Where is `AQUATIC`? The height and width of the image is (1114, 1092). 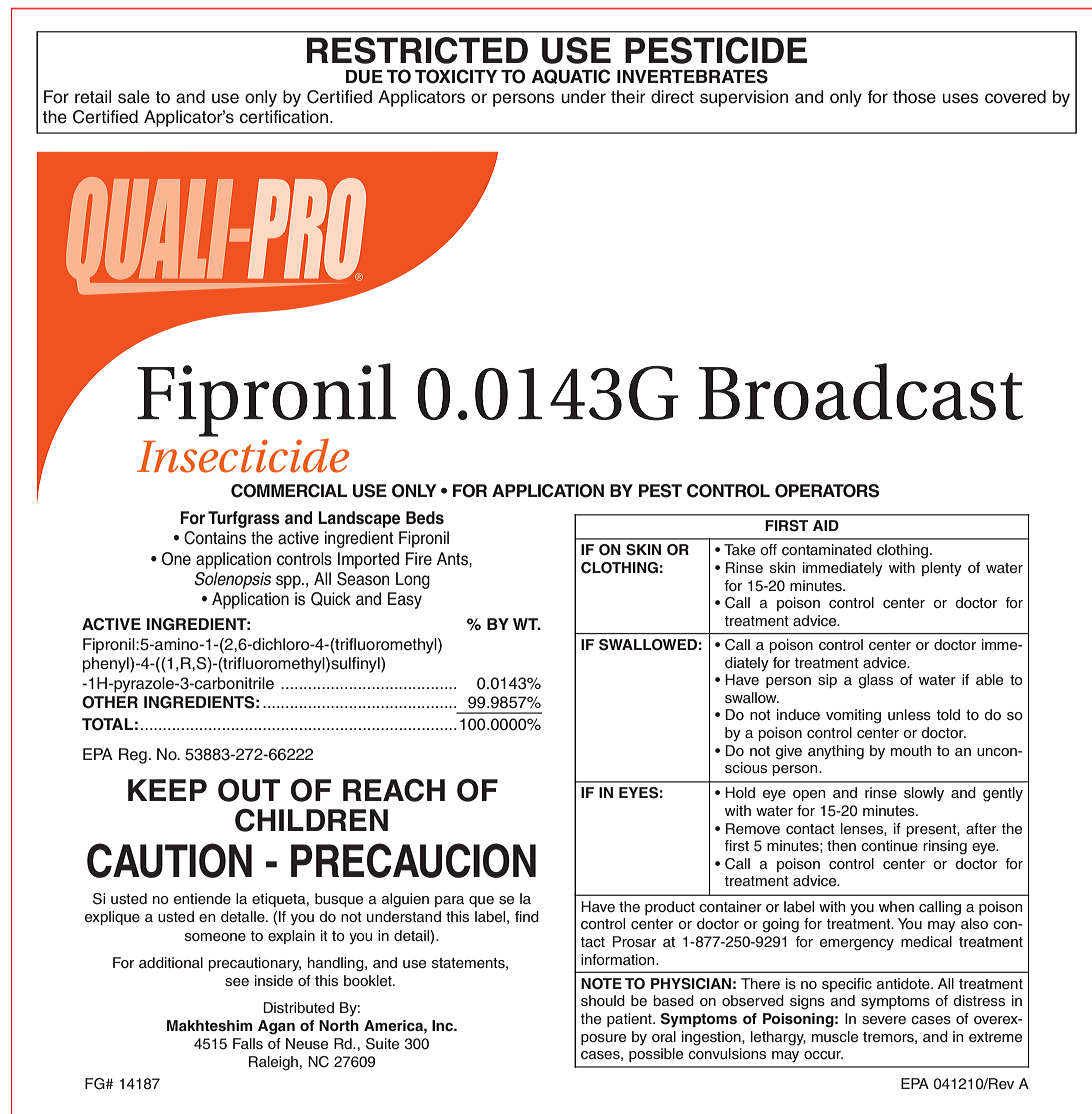 AQUATIC is located at coordinates (570, 76).
